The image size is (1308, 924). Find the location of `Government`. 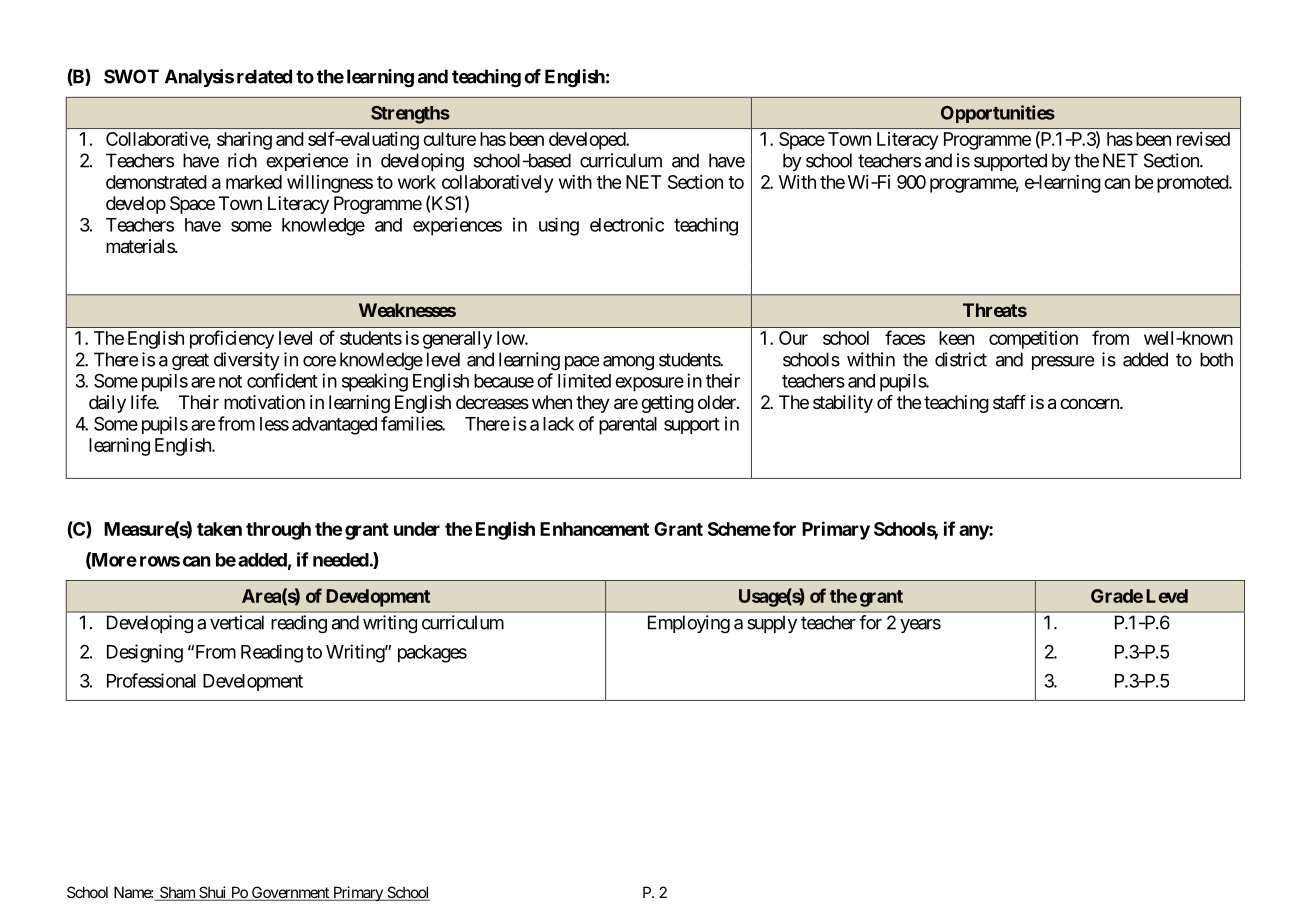

Government is located at coordinates (290, 893).
